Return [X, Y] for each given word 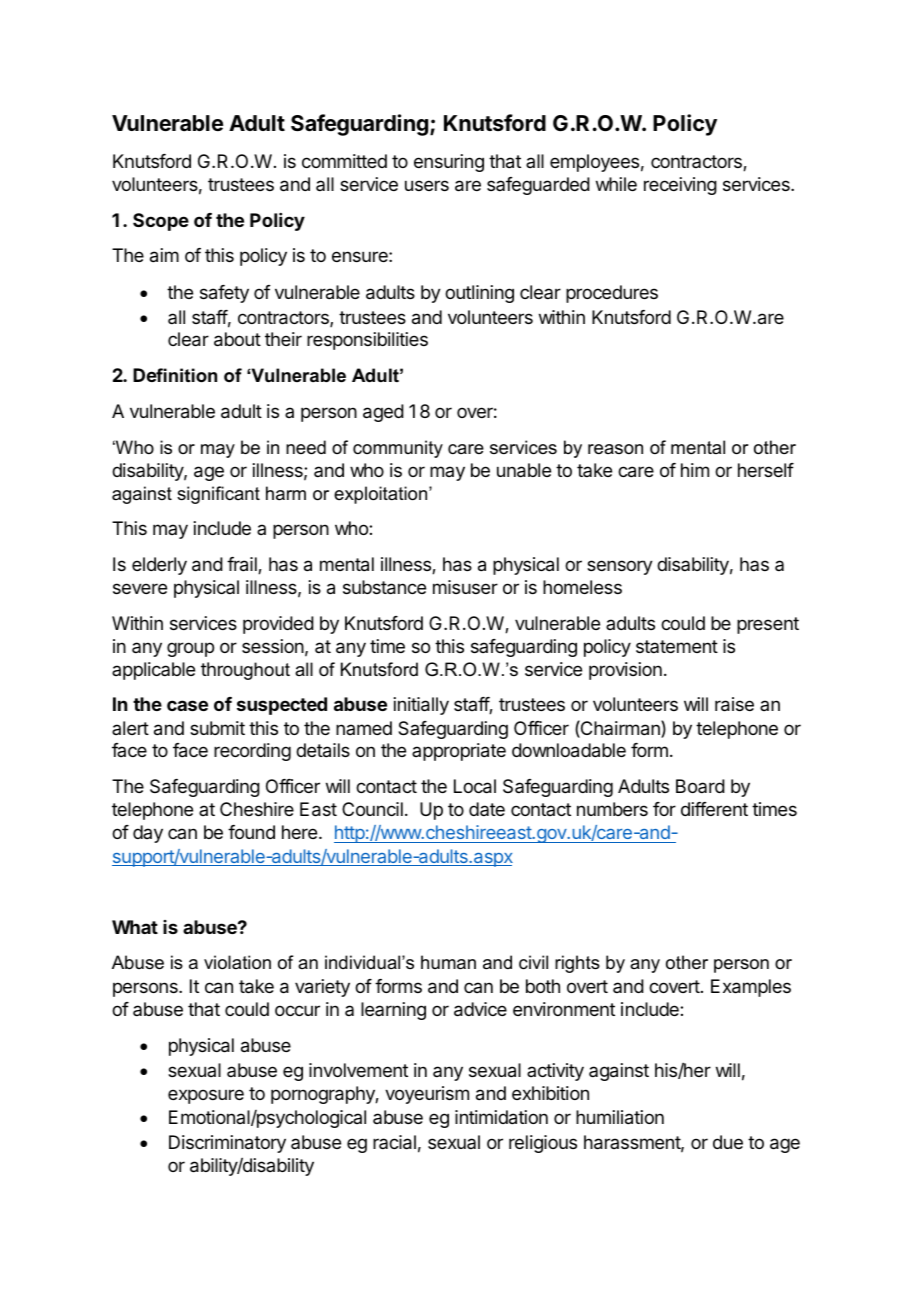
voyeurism [427, 1095]
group [190, 649]
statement [677, 646]
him [695, 470]
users [427, 185]
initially [421, 706]
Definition [175, 375]
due [728, 1142]
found [251, 832]
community [398, 449]
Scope [161, 222]
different [714, 809]
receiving [680, 186]
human [448, 962]
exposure [206, 1096]
